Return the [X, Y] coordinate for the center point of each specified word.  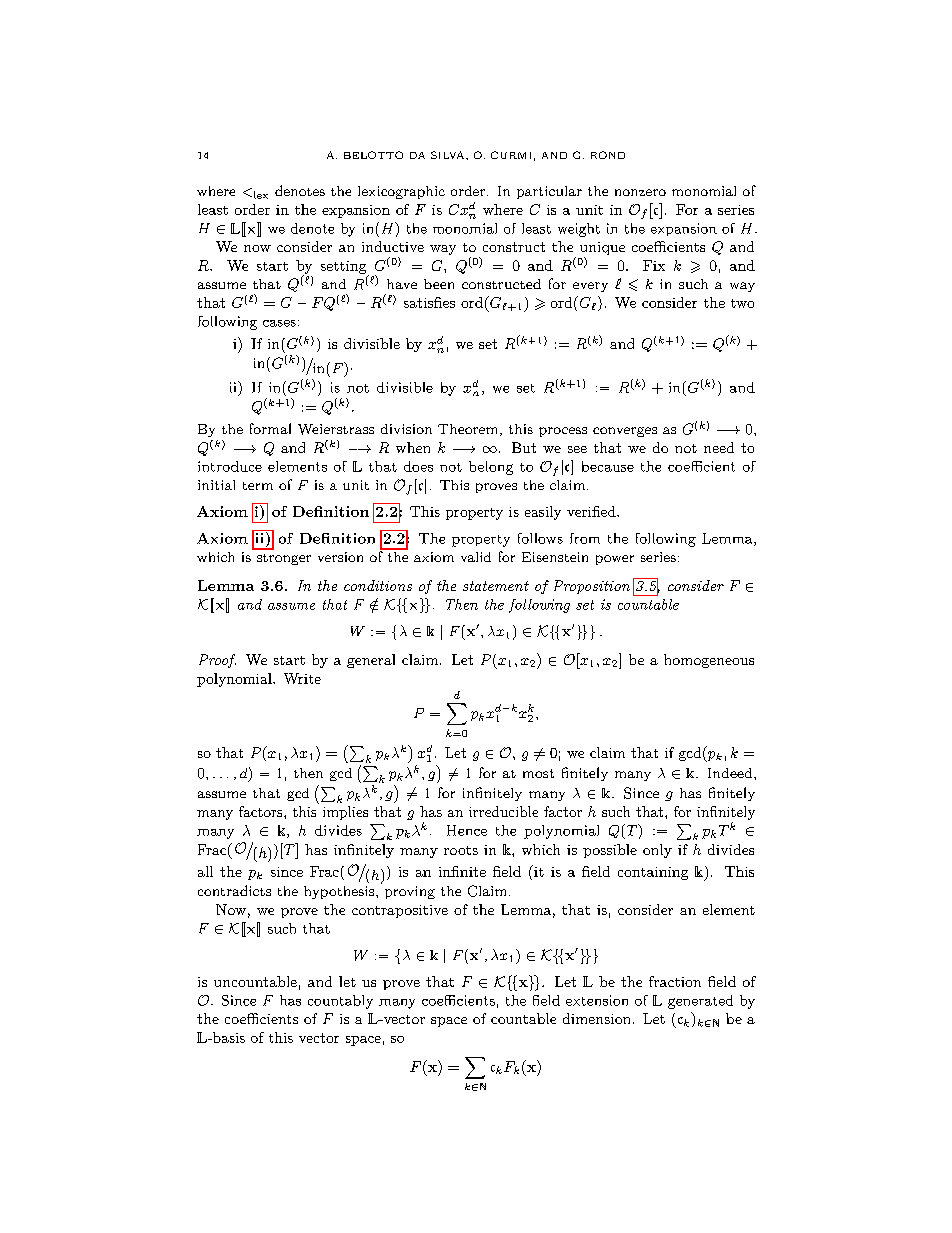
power [615, 560]
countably [340, 1002]
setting [345, 268]
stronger [284, 559]
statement [496, 586]
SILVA [449, 155]
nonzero [640, 192]
